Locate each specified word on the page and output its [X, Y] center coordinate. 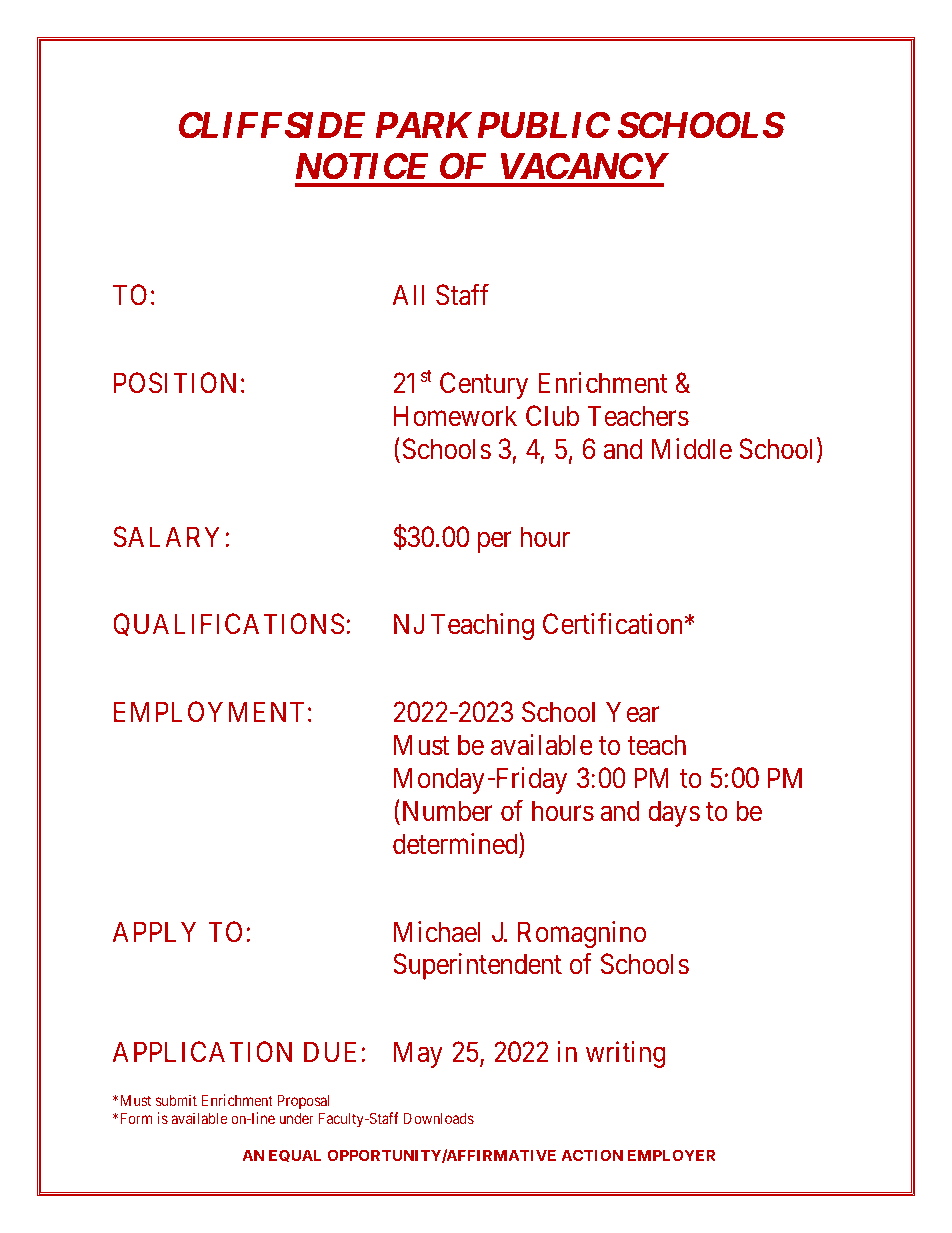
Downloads [438, 1118]
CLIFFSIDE [272, 125]
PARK [424, 125]
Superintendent [477, 966]
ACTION [592, 1155]
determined [456, 845]
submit [176, 1100]
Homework [455, 416]
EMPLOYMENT [209, 711]
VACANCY [584, 166]
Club [552, 416]
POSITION [175, 383]
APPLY [154, 931]
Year [633, 712]
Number [446, 812]
